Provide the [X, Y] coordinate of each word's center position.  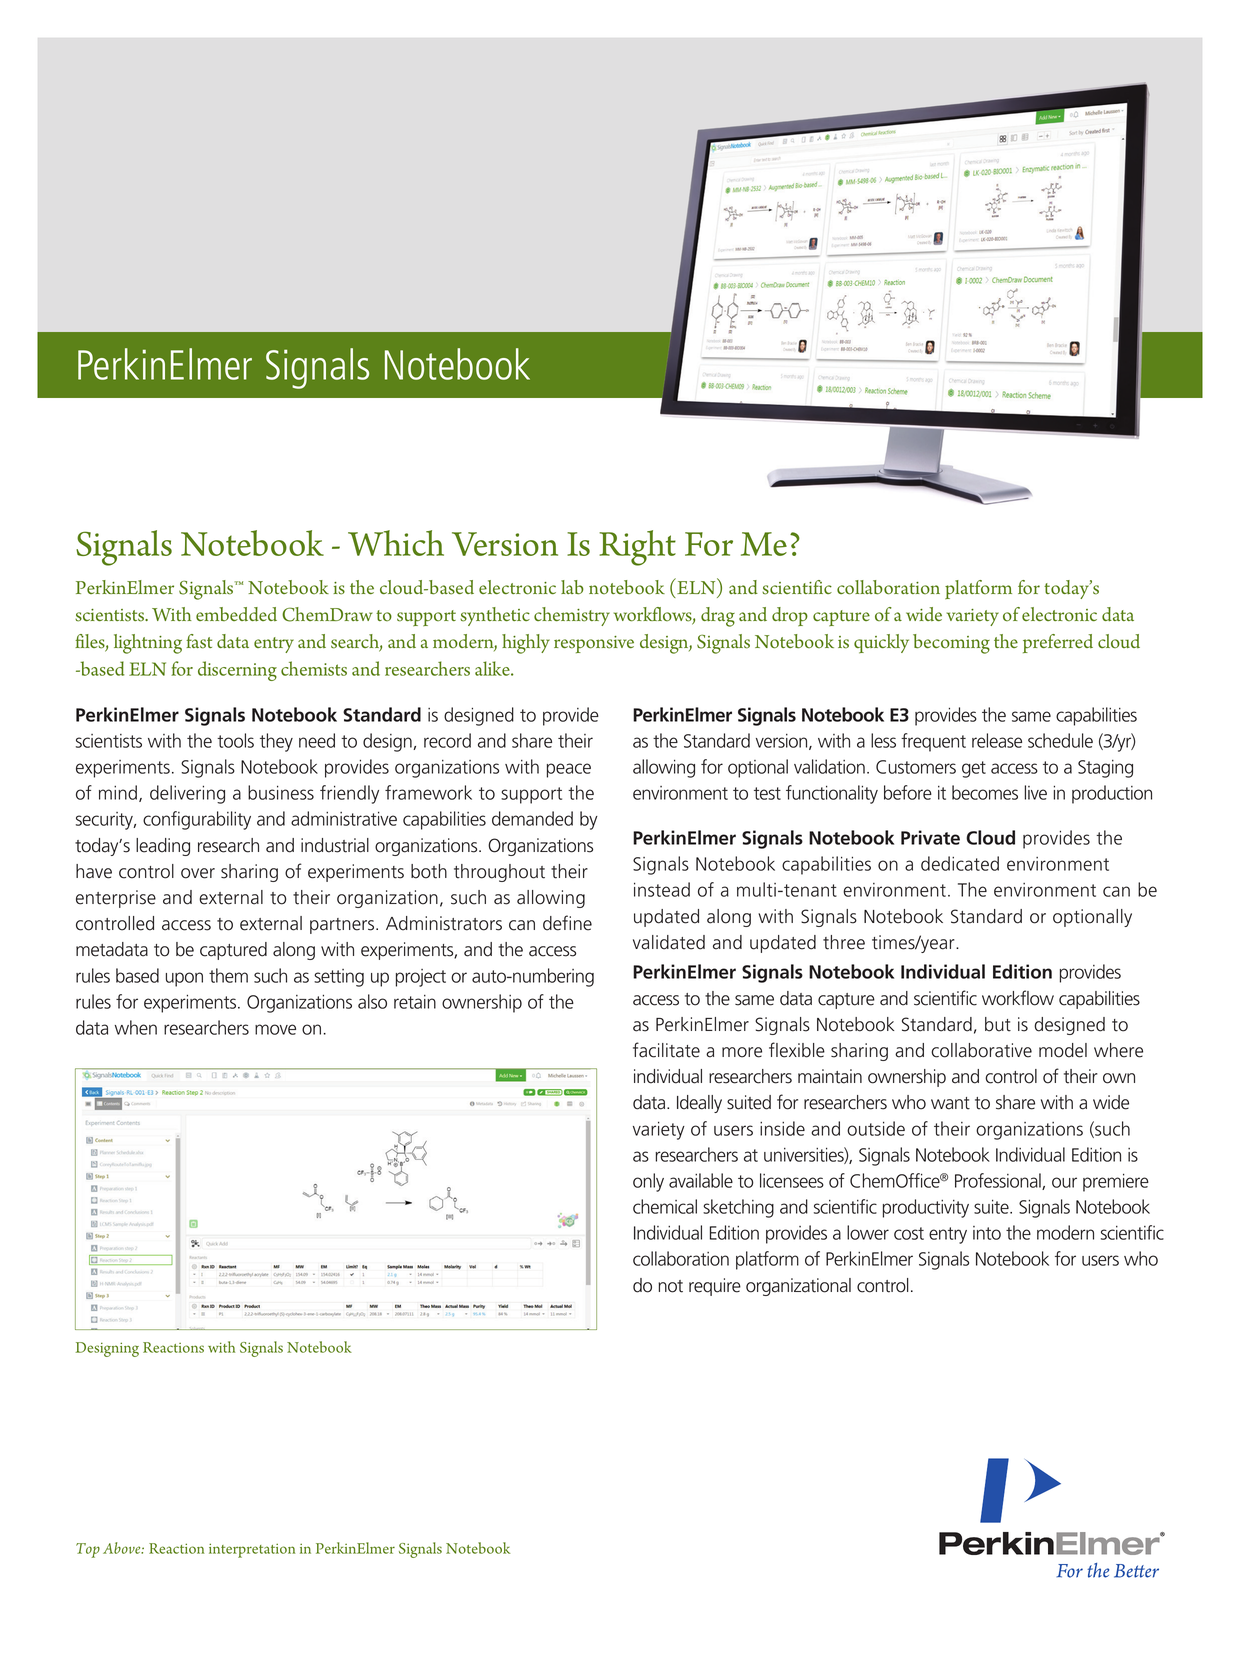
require [715, 1287]
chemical [665, 1206]
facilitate [666, 1050]
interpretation [252, 1550]
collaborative [981, 1050]
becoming [951, 644]
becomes [985, 792]
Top [88, 1550]
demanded [532, 818]
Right [637, 548]
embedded [236, 614]
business [281, 792]
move [275, 1029]
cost [909, 1233]
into [987, 1233]
